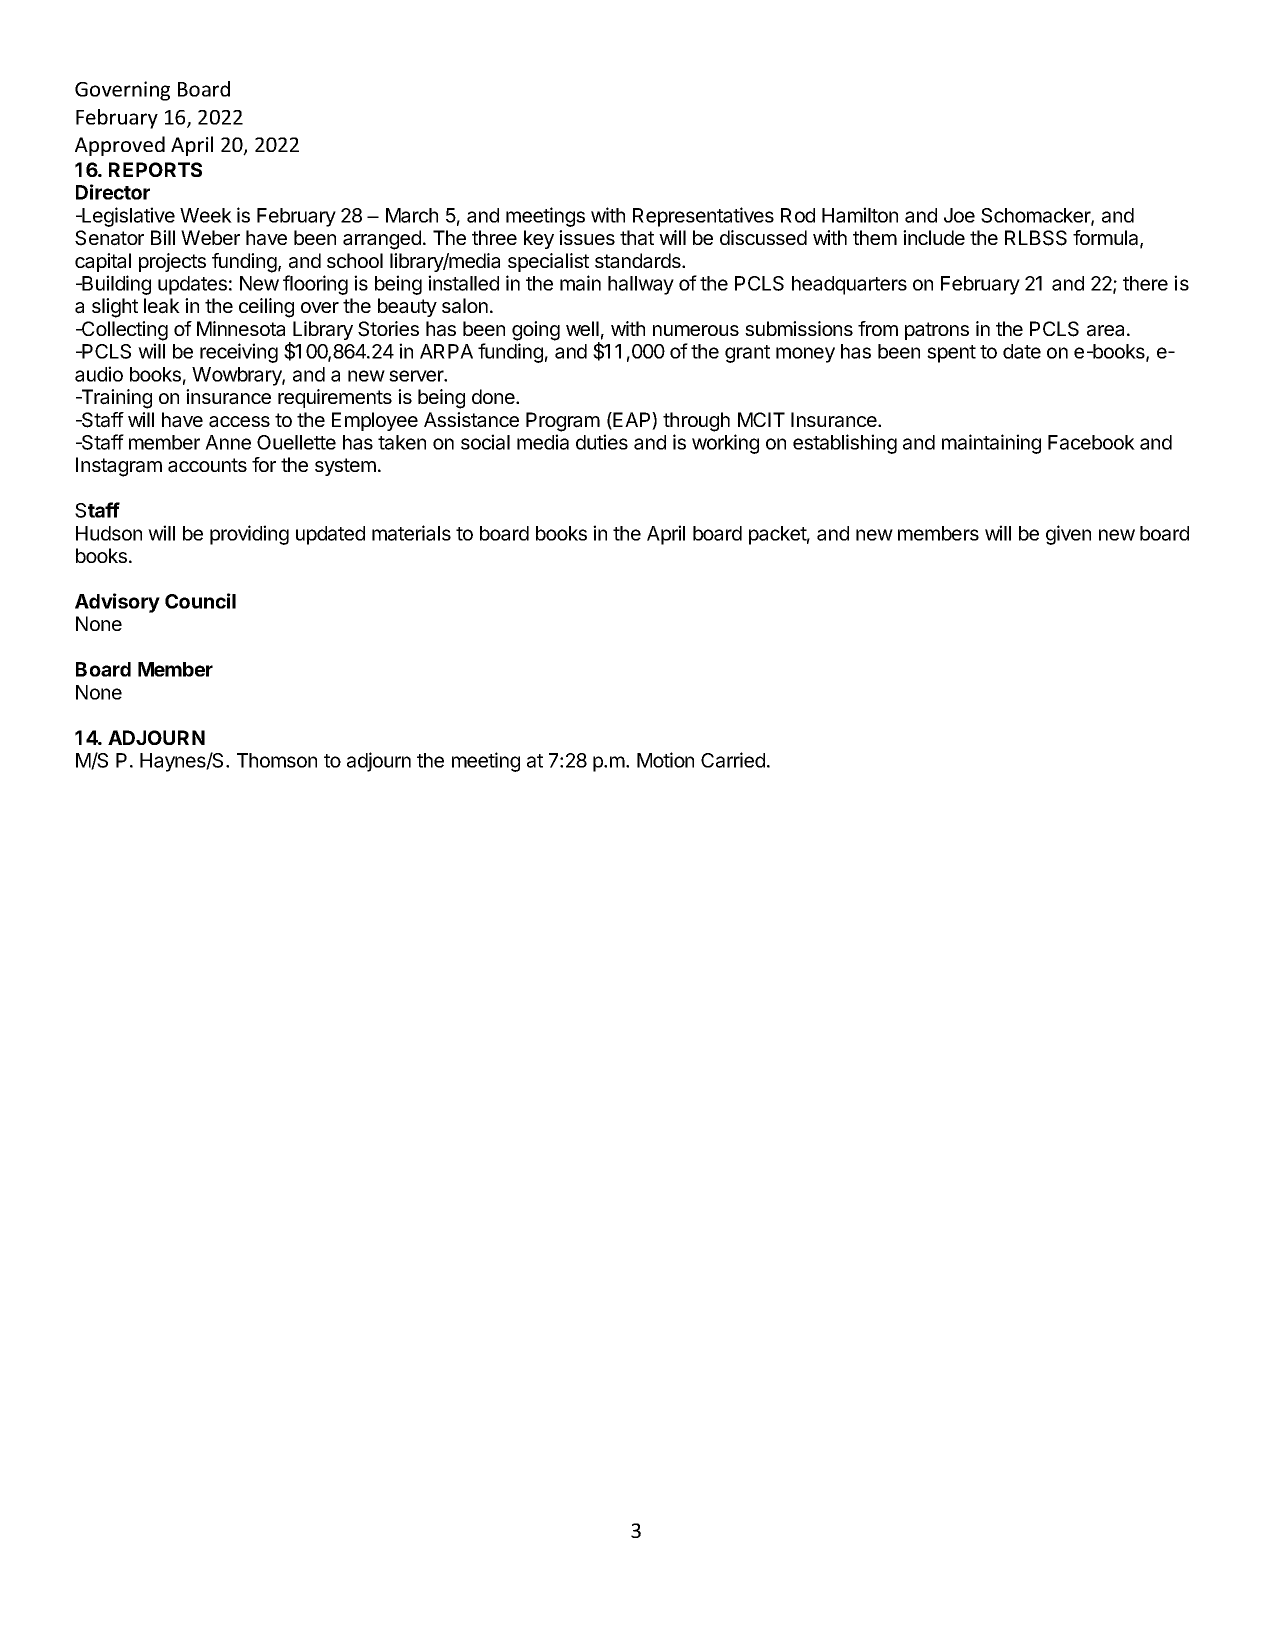 The height and width of the screenshot is (1647, 1273). Describe the element at coordinates (1068, 535) in the screenshot. I see `given` at that location.
